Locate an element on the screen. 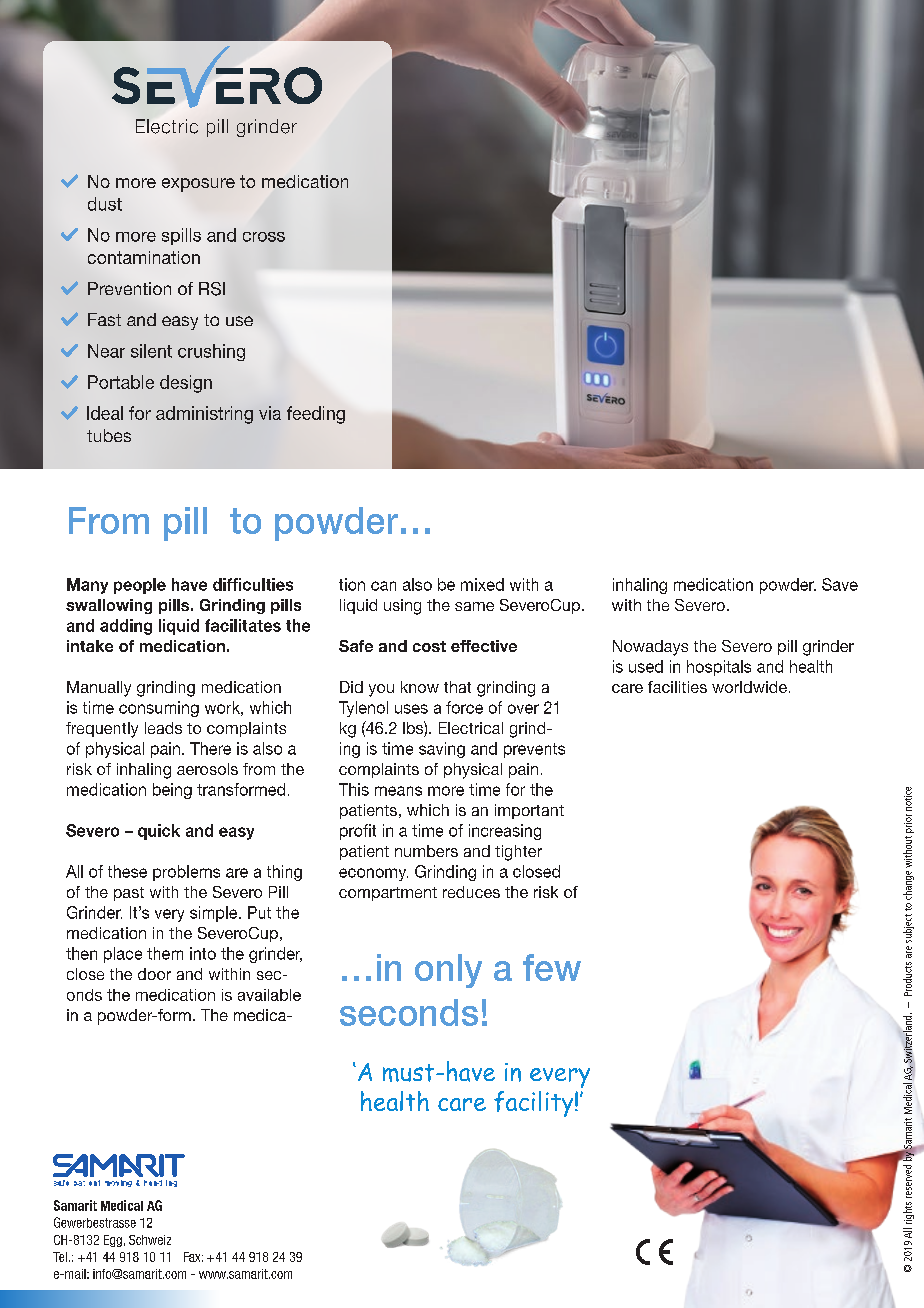 This screenshot has width=924, height=1308. worldwide is located at coordinates (749, 687).
